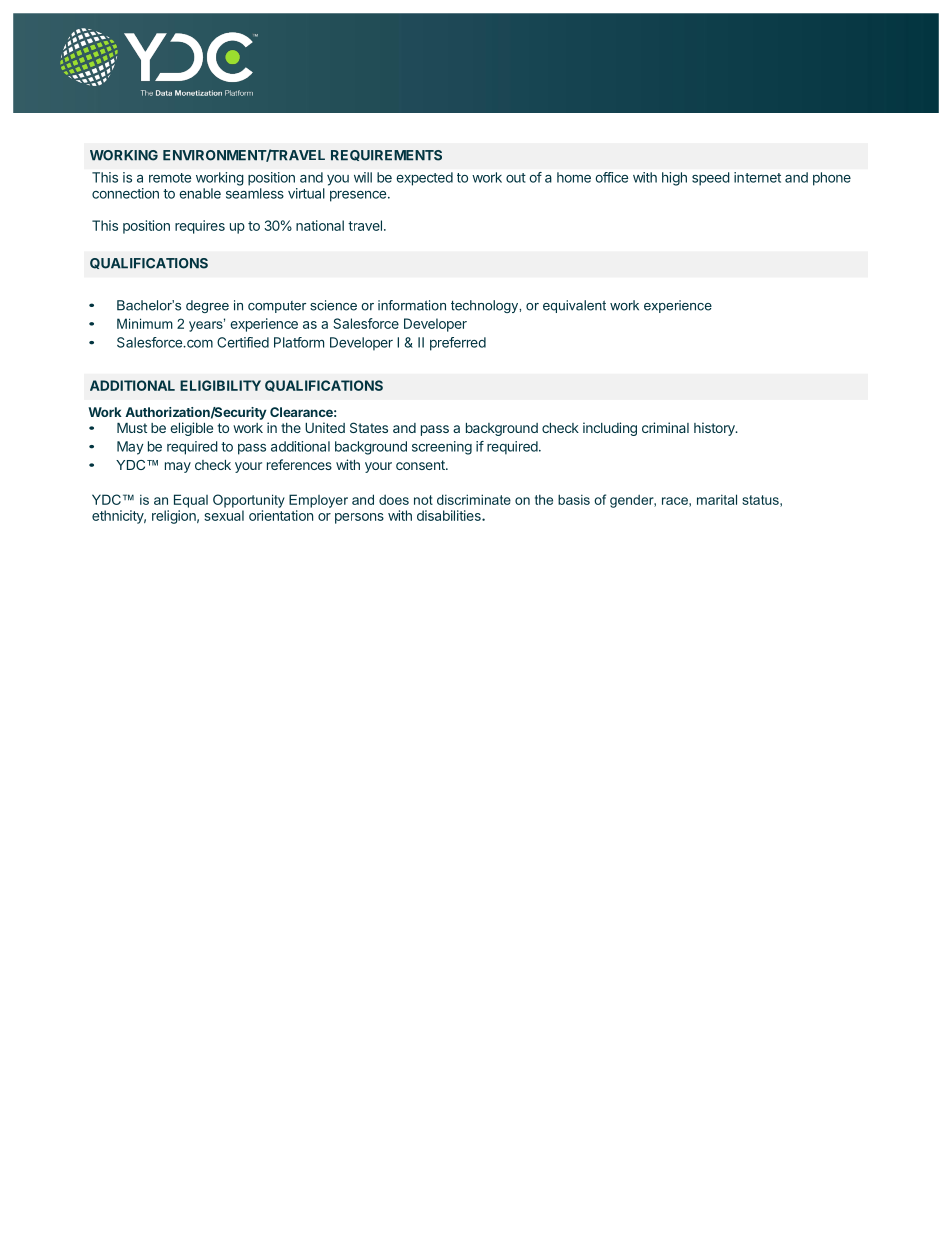 The width and height of the screenshot is (952, 1233). I want to click on marital, so click(717, 499).
